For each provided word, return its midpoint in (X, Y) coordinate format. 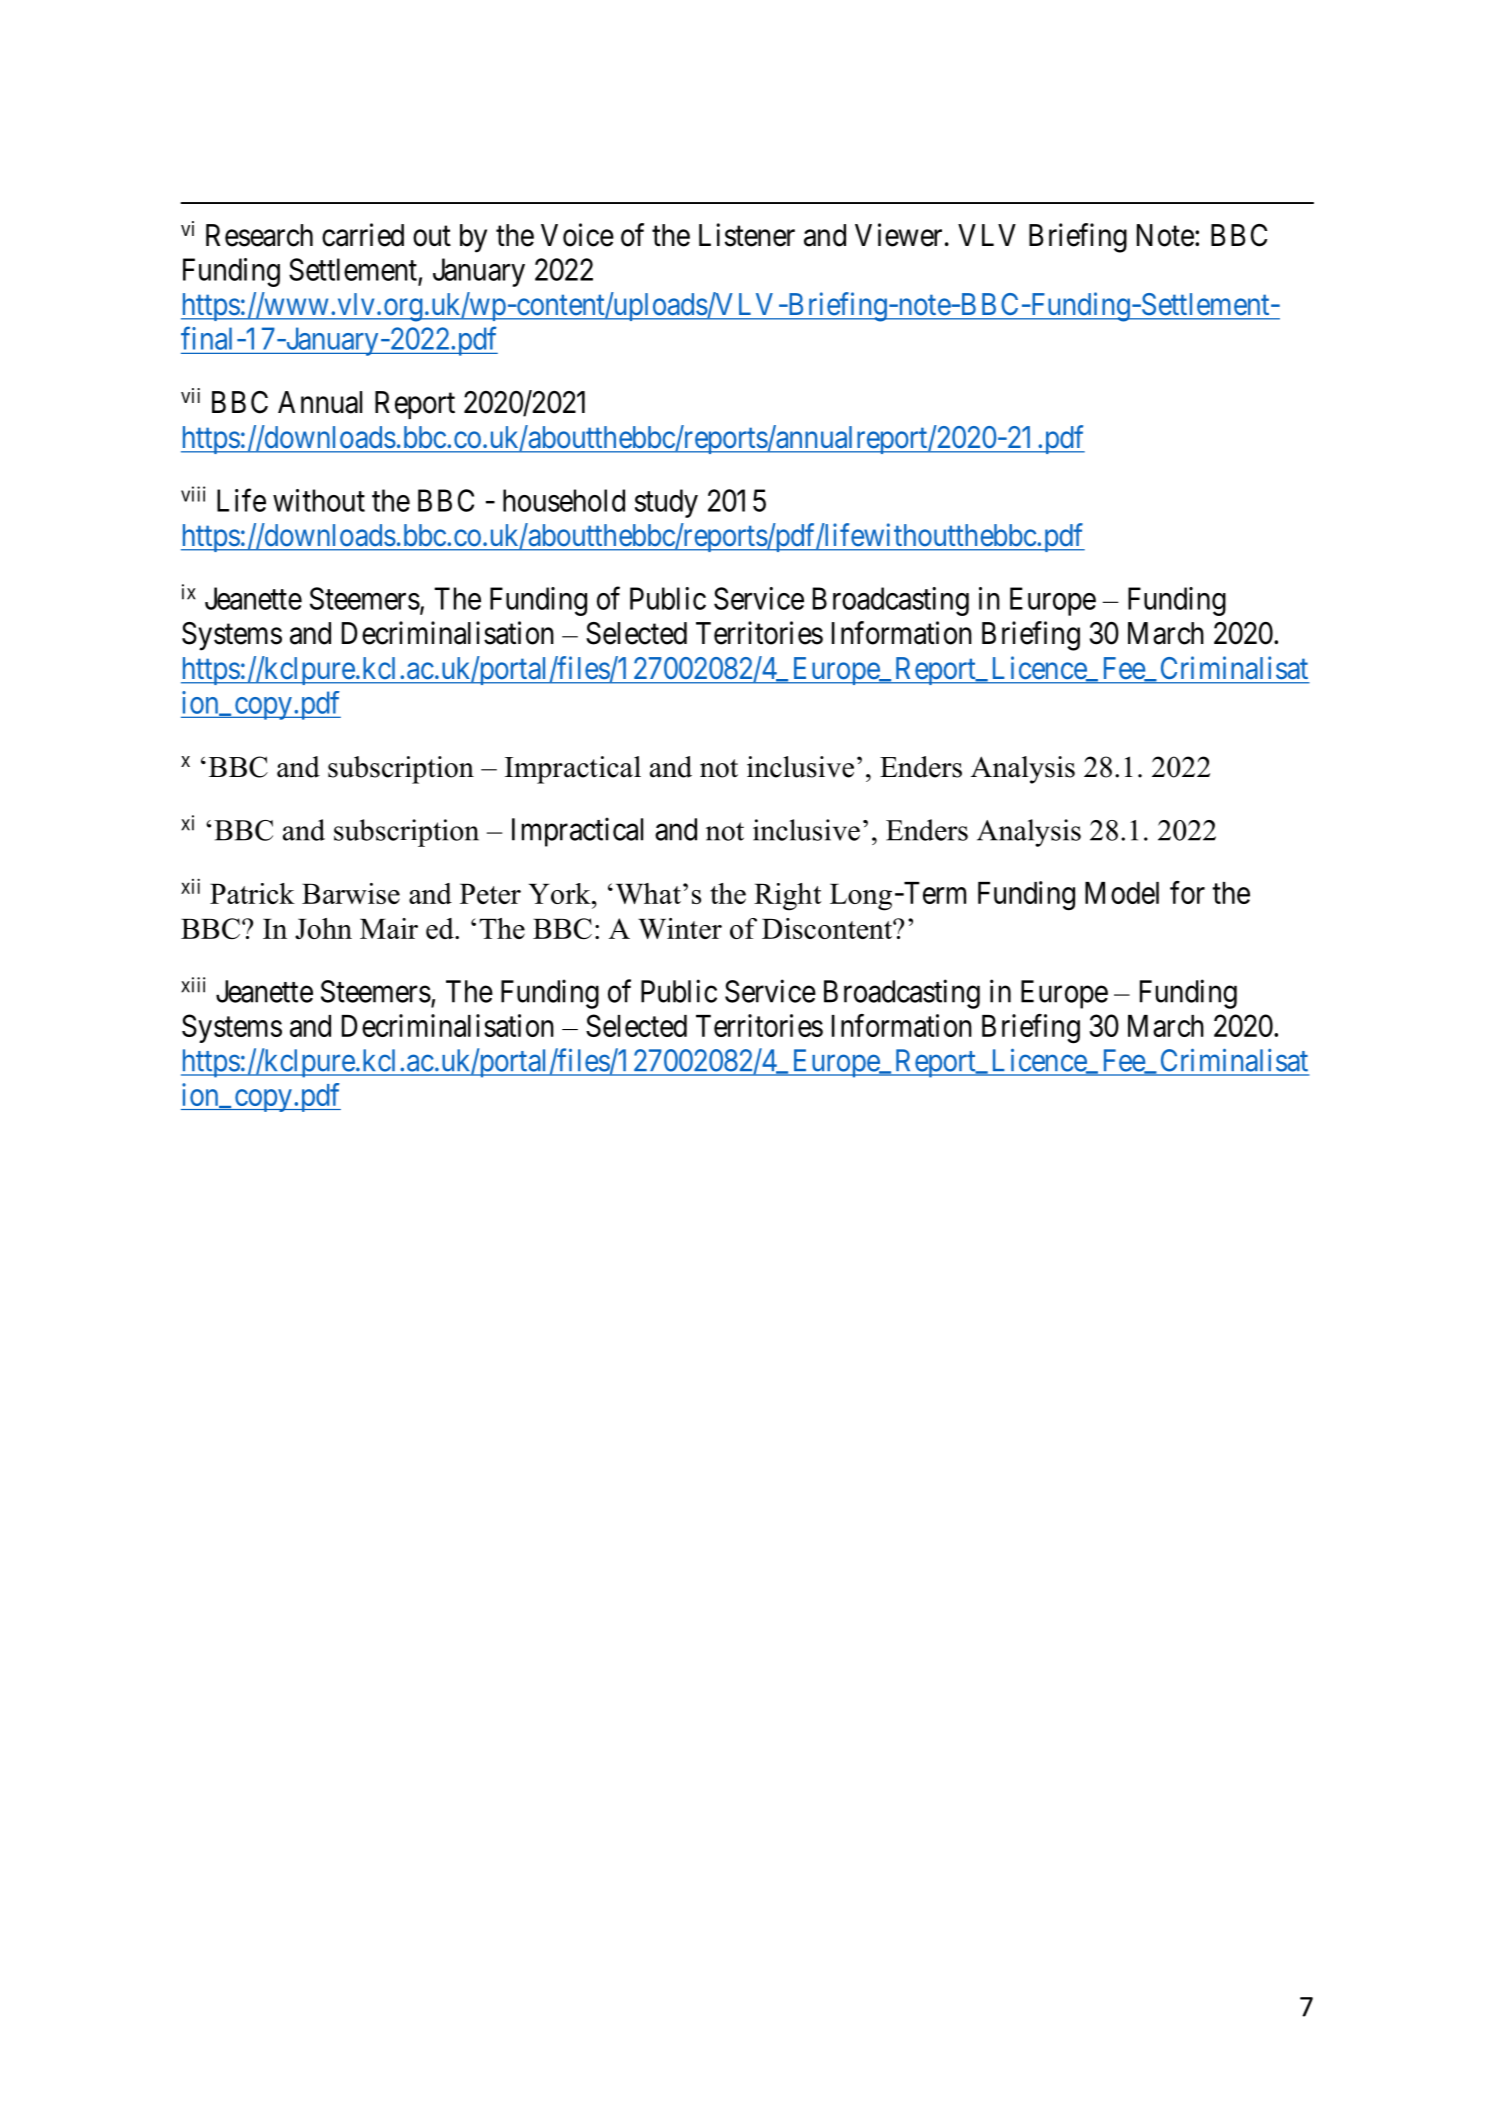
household (564, 500)
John (323, 928)
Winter (680, 928)
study (666, 503)
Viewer (898, 235)
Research (259, 235)
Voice (577, 235)
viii (193, 494)
